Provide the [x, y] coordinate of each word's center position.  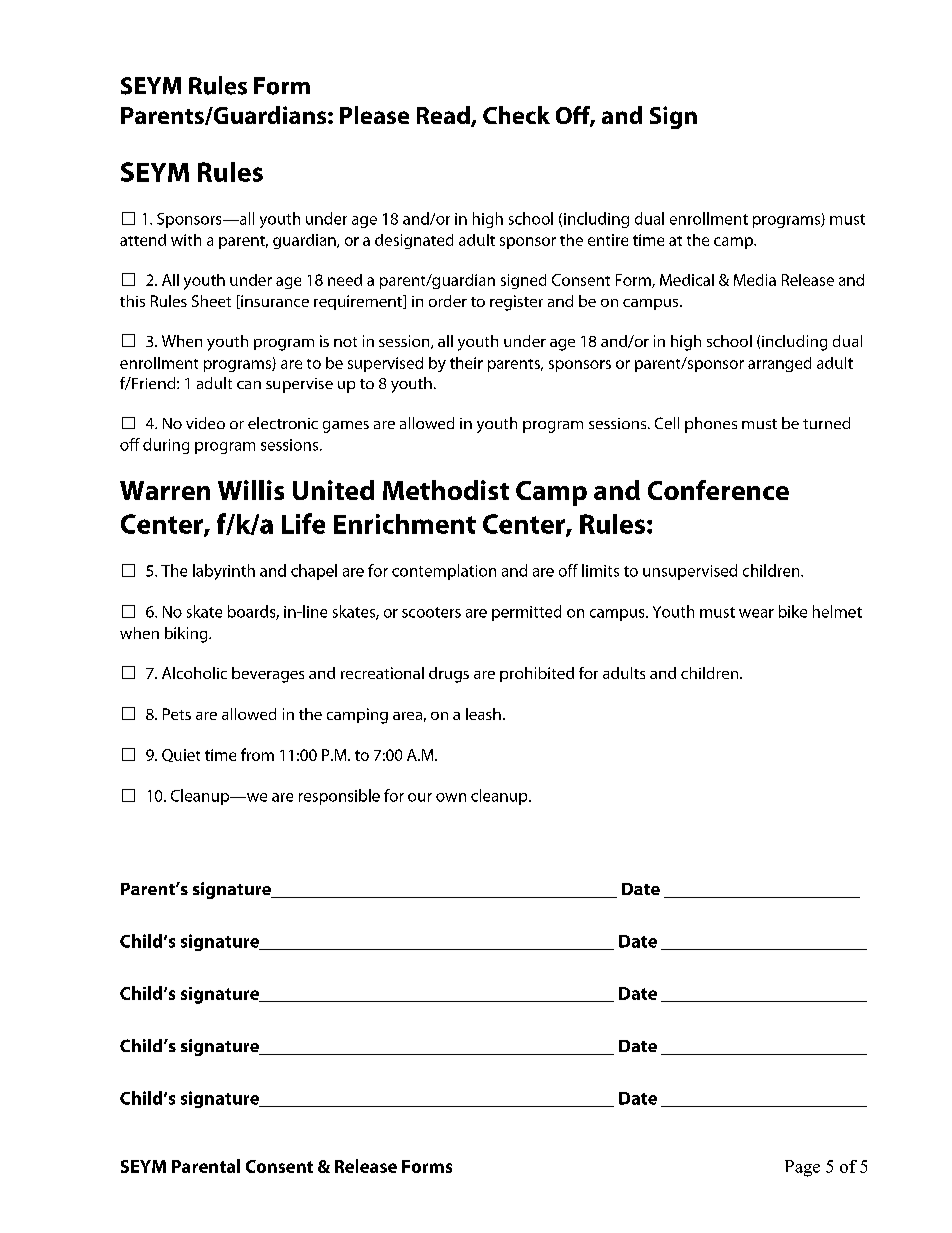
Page [802, 1168]
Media [755, 280]
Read [444, 116]
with [186, 240]
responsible [339, 797]
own [451, 797]
